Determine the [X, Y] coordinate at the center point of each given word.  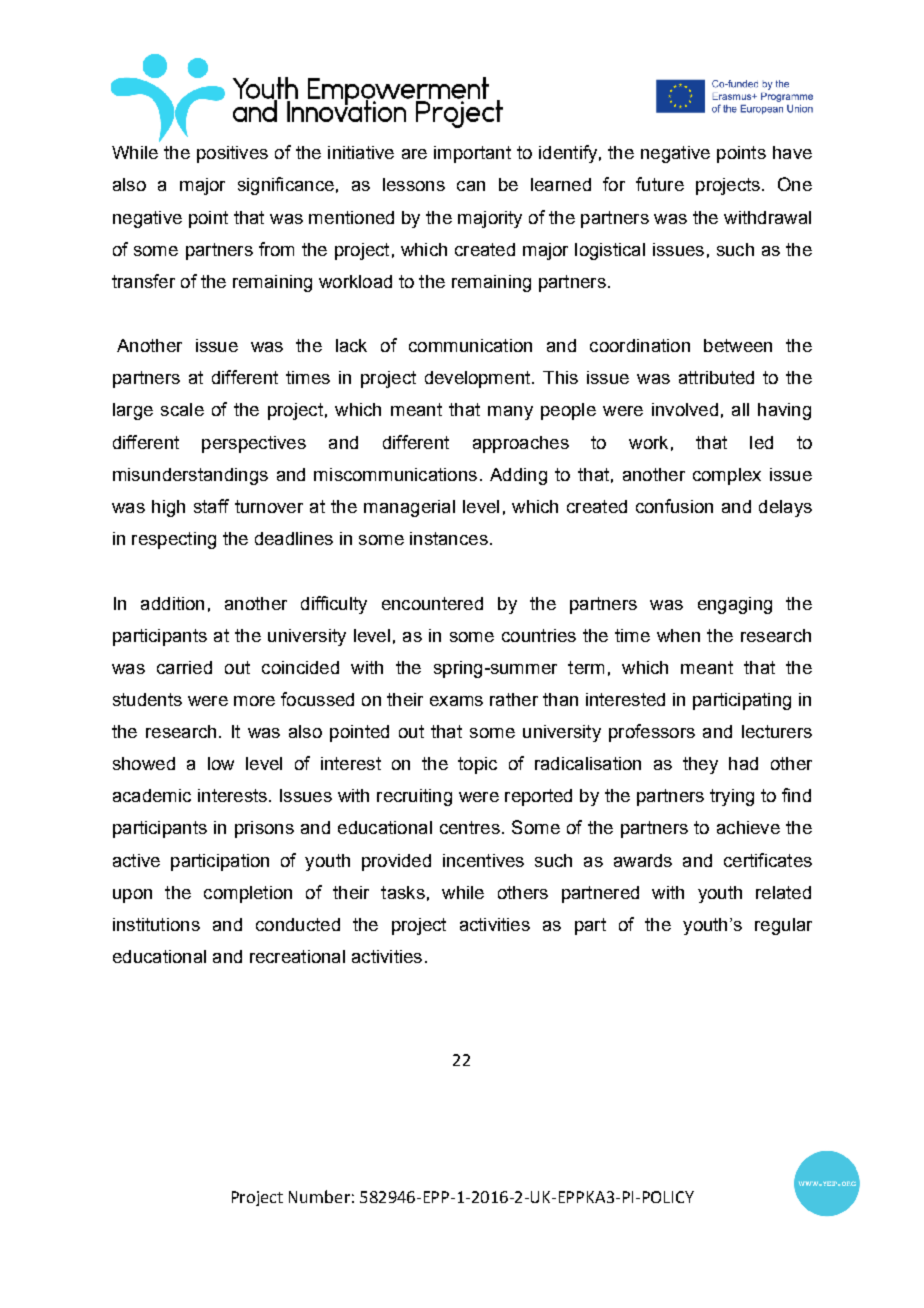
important [472, 154]
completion [248, 894]
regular [783, 926]
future [660, 184]
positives [232, 154]
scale [182, 409]
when [678, 635]
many [510, 413]
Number [319, 1196]
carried [184, 667]
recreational [297, 956]
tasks [403, 892]
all [740, 409]
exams [456, 701]
